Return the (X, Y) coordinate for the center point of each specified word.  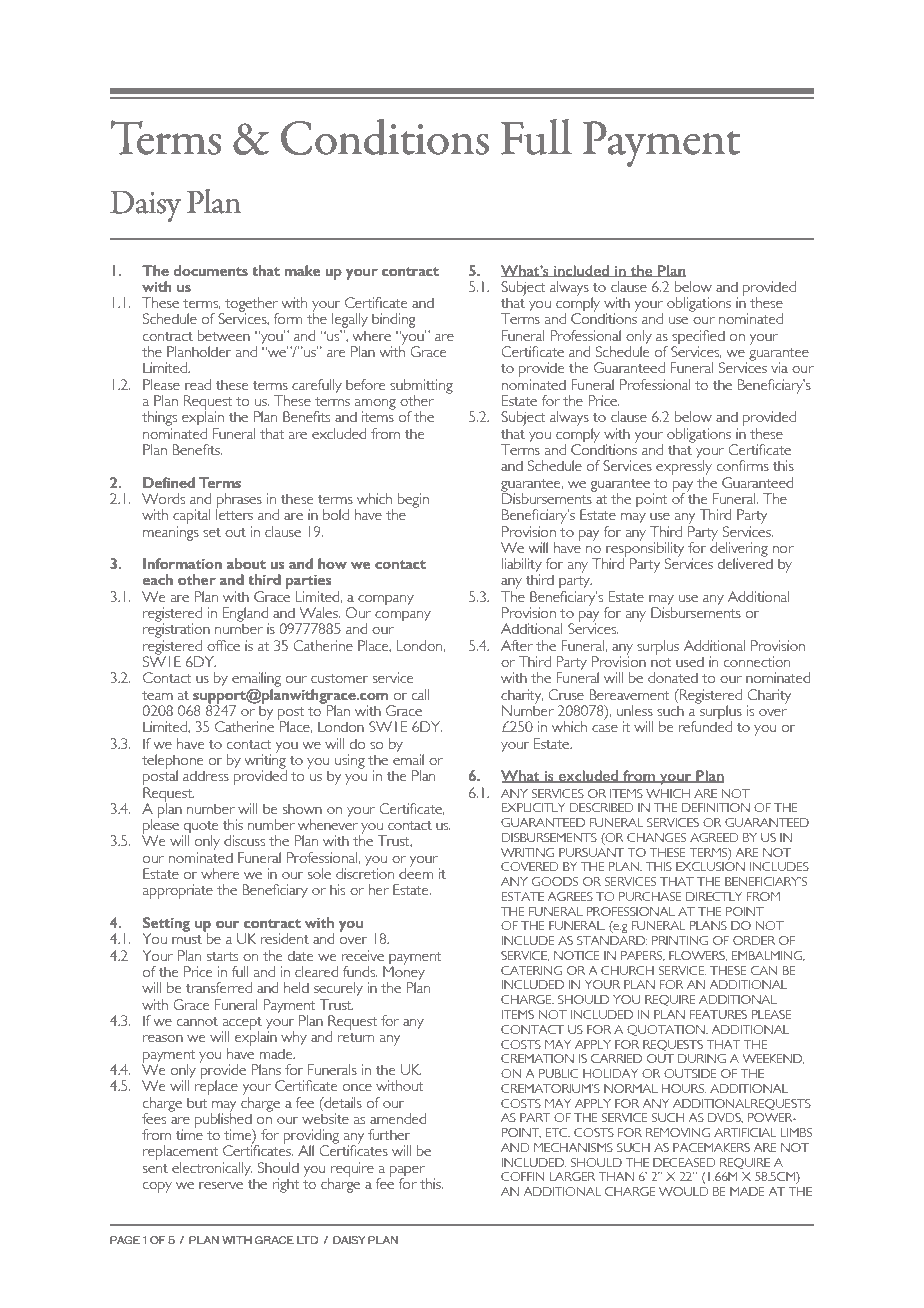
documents (211, 270)
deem (416, 872)
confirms (743, 465)
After (517, 645)
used (690, 661)
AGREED (714, 837)
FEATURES (718, 1014)
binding (393, 320)
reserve (221, 1185)
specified (698, 338)
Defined (169, 482)
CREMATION (537, 1058)
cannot (197, 1021)
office (223, 645)
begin (413, 500)
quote (200, 828)
